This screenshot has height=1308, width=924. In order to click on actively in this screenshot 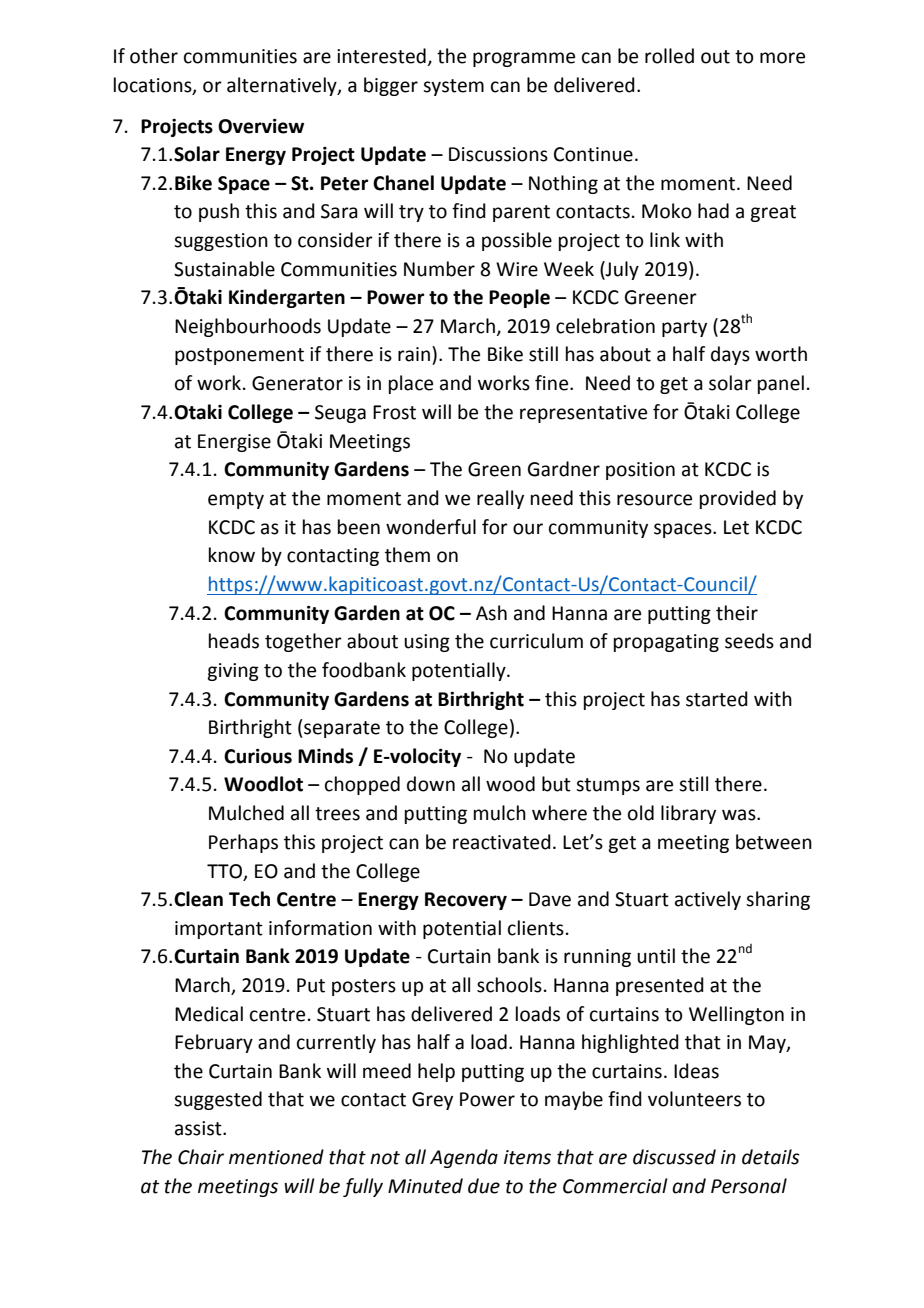, I will do `click(708, 900)`.
